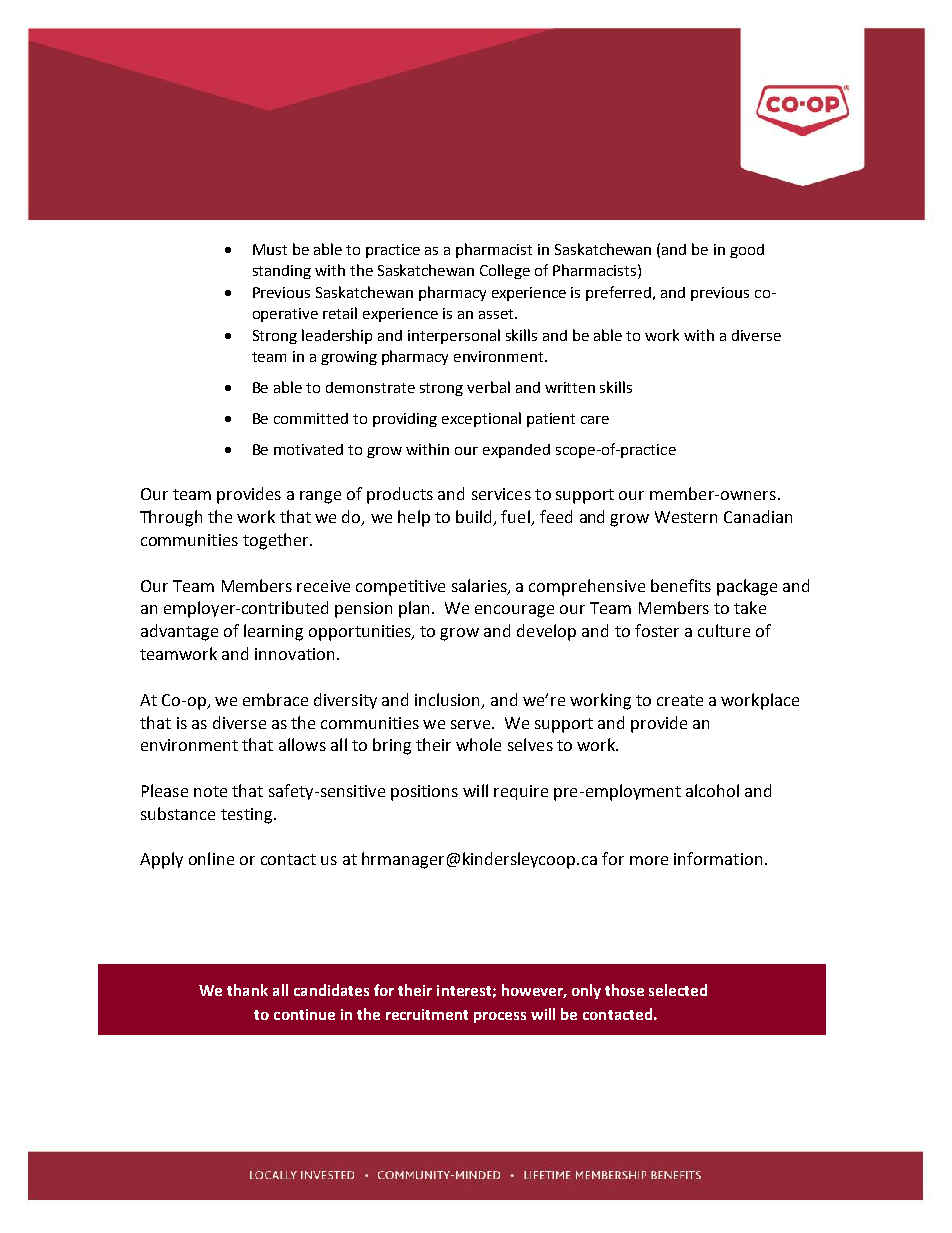  Describe the element at coordinates (273, 632) in the document. I see `learning` at that location.
